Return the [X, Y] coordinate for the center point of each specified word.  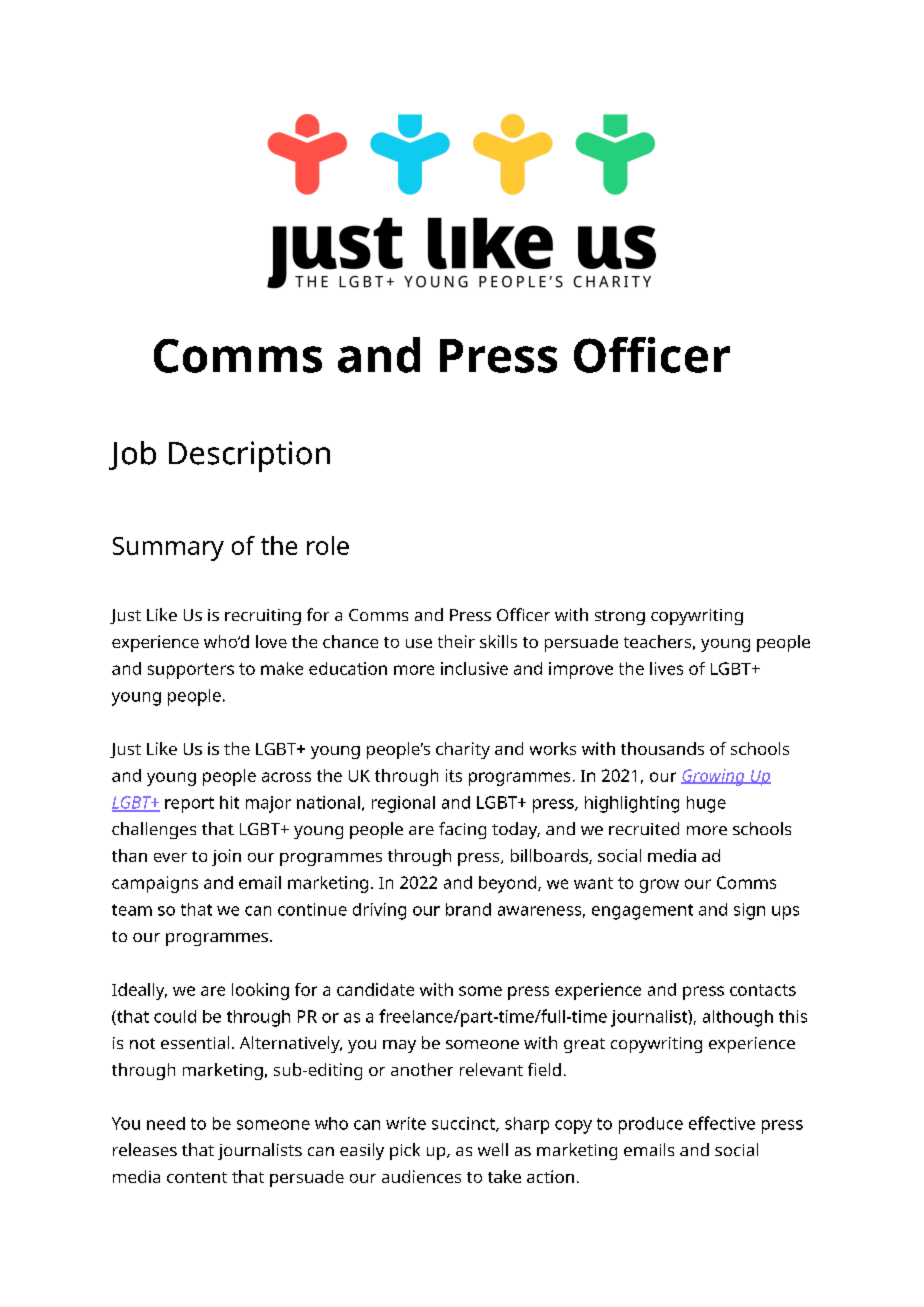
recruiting [263, 617]
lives [666, 668]
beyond [507, 884]
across [286, 777]
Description [249, 456]
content [197, 1177]
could [175, 1016]
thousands [662, 748]
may [399, 1046]
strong [620, 617]
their [456, 641]
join [226, 857]
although [738, 1018]
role [328, 545]
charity [463, 750]
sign [749, 911]
